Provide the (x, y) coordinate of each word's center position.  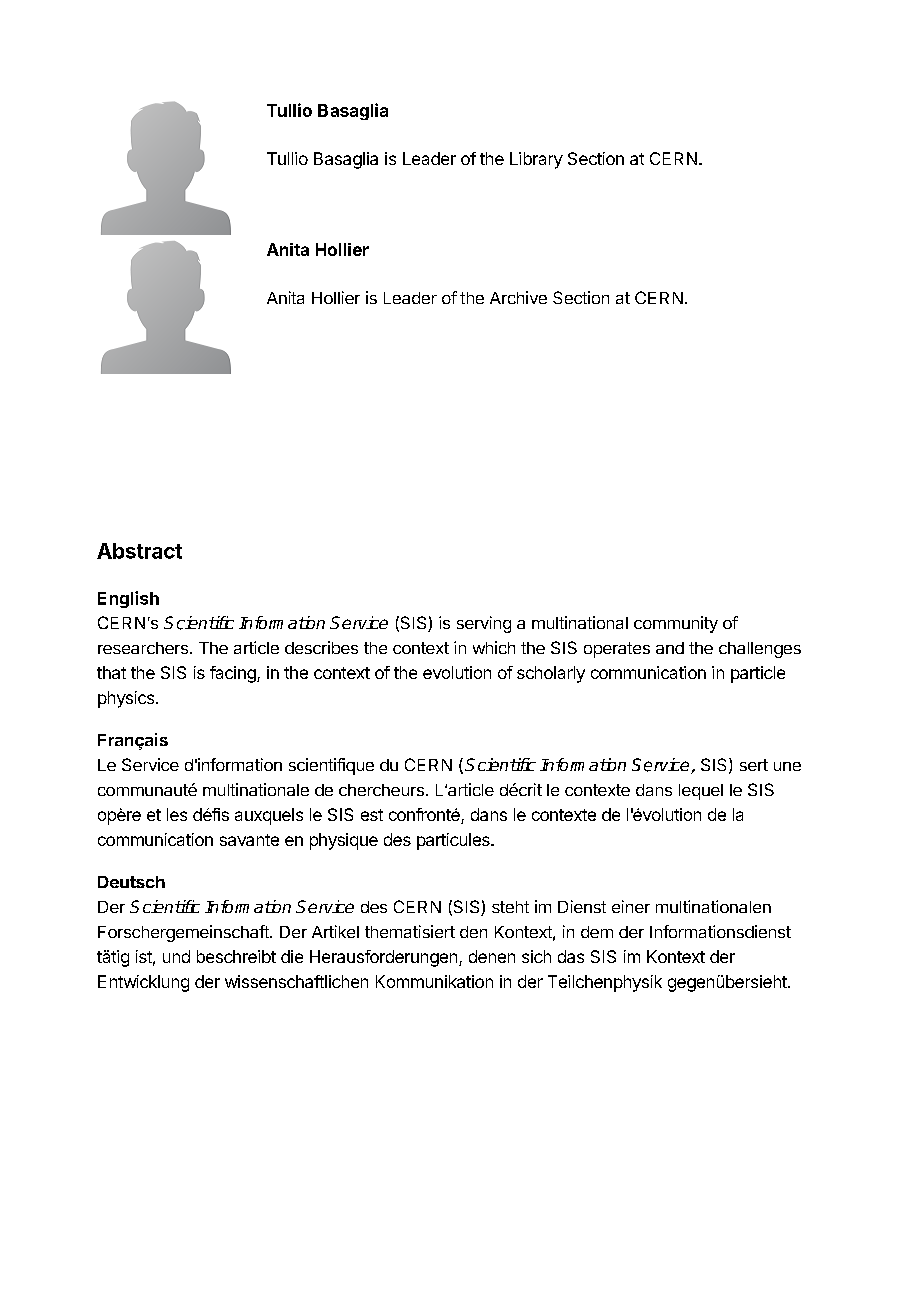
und (176, 956)
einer (631, 906)
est (372, 815)
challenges (760, 650)
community (676, 624)
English (128, 599)
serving (484, 624)
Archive (518, 297)
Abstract (139, 551)
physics (127, 699)
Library (536, 160)
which (494, 647)
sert (754, 765)
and (670, 648)
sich (536, 956)
